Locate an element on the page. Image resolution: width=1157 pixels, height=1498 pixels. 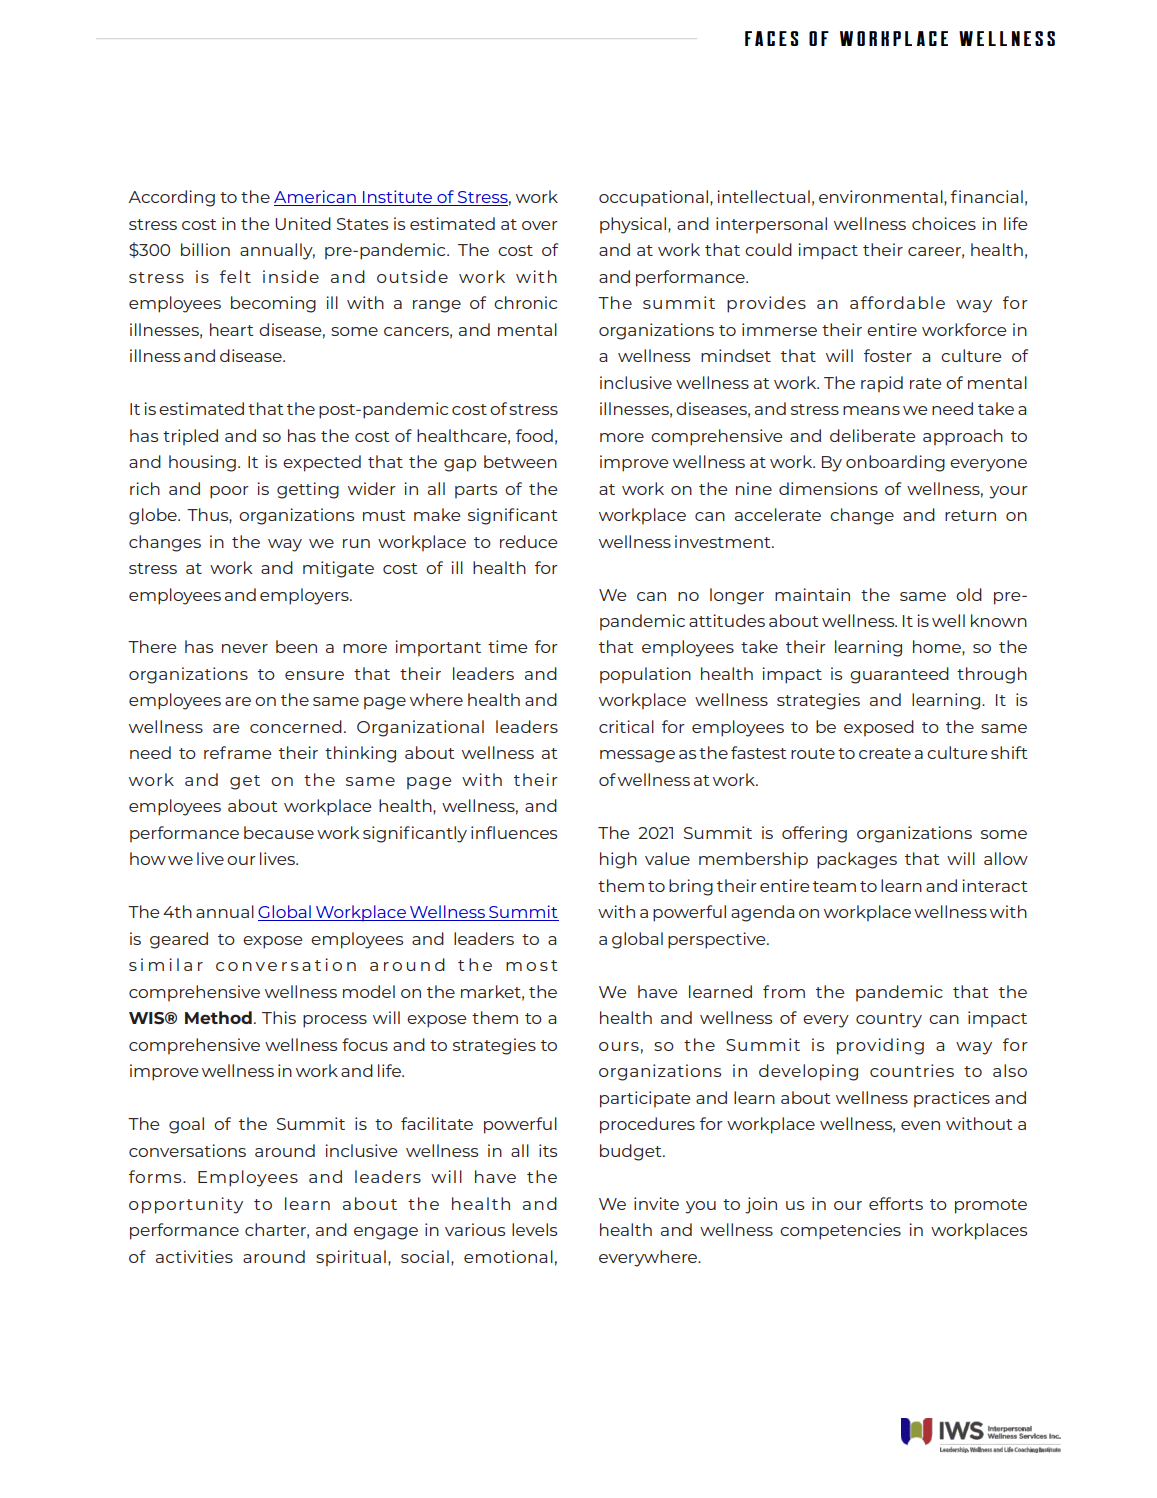
levels is located at coordinates (534, 1229).
